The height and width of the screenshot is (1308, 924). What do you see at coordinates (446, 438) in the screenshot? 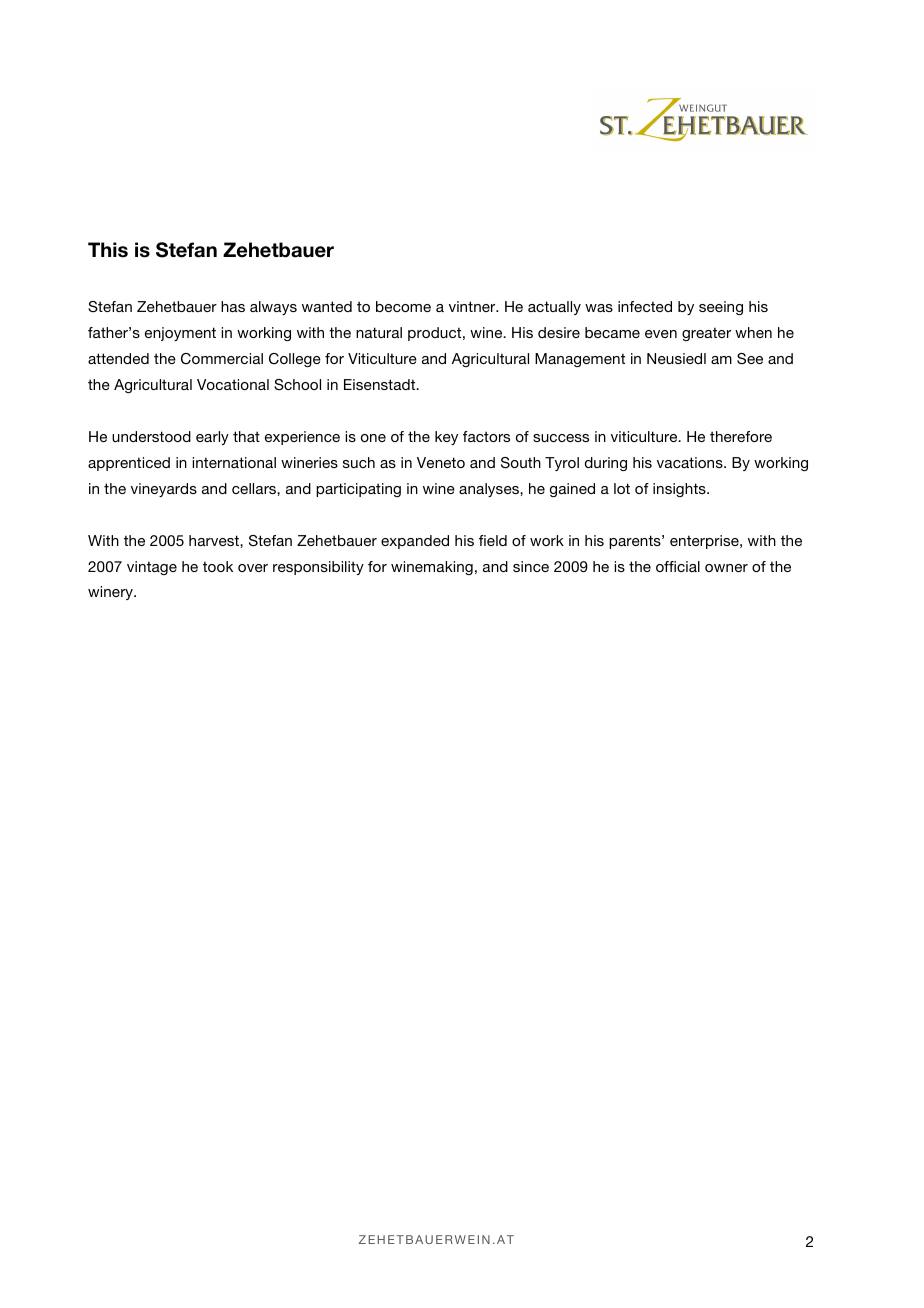
I see `key` at bounding box center [446, 438].
